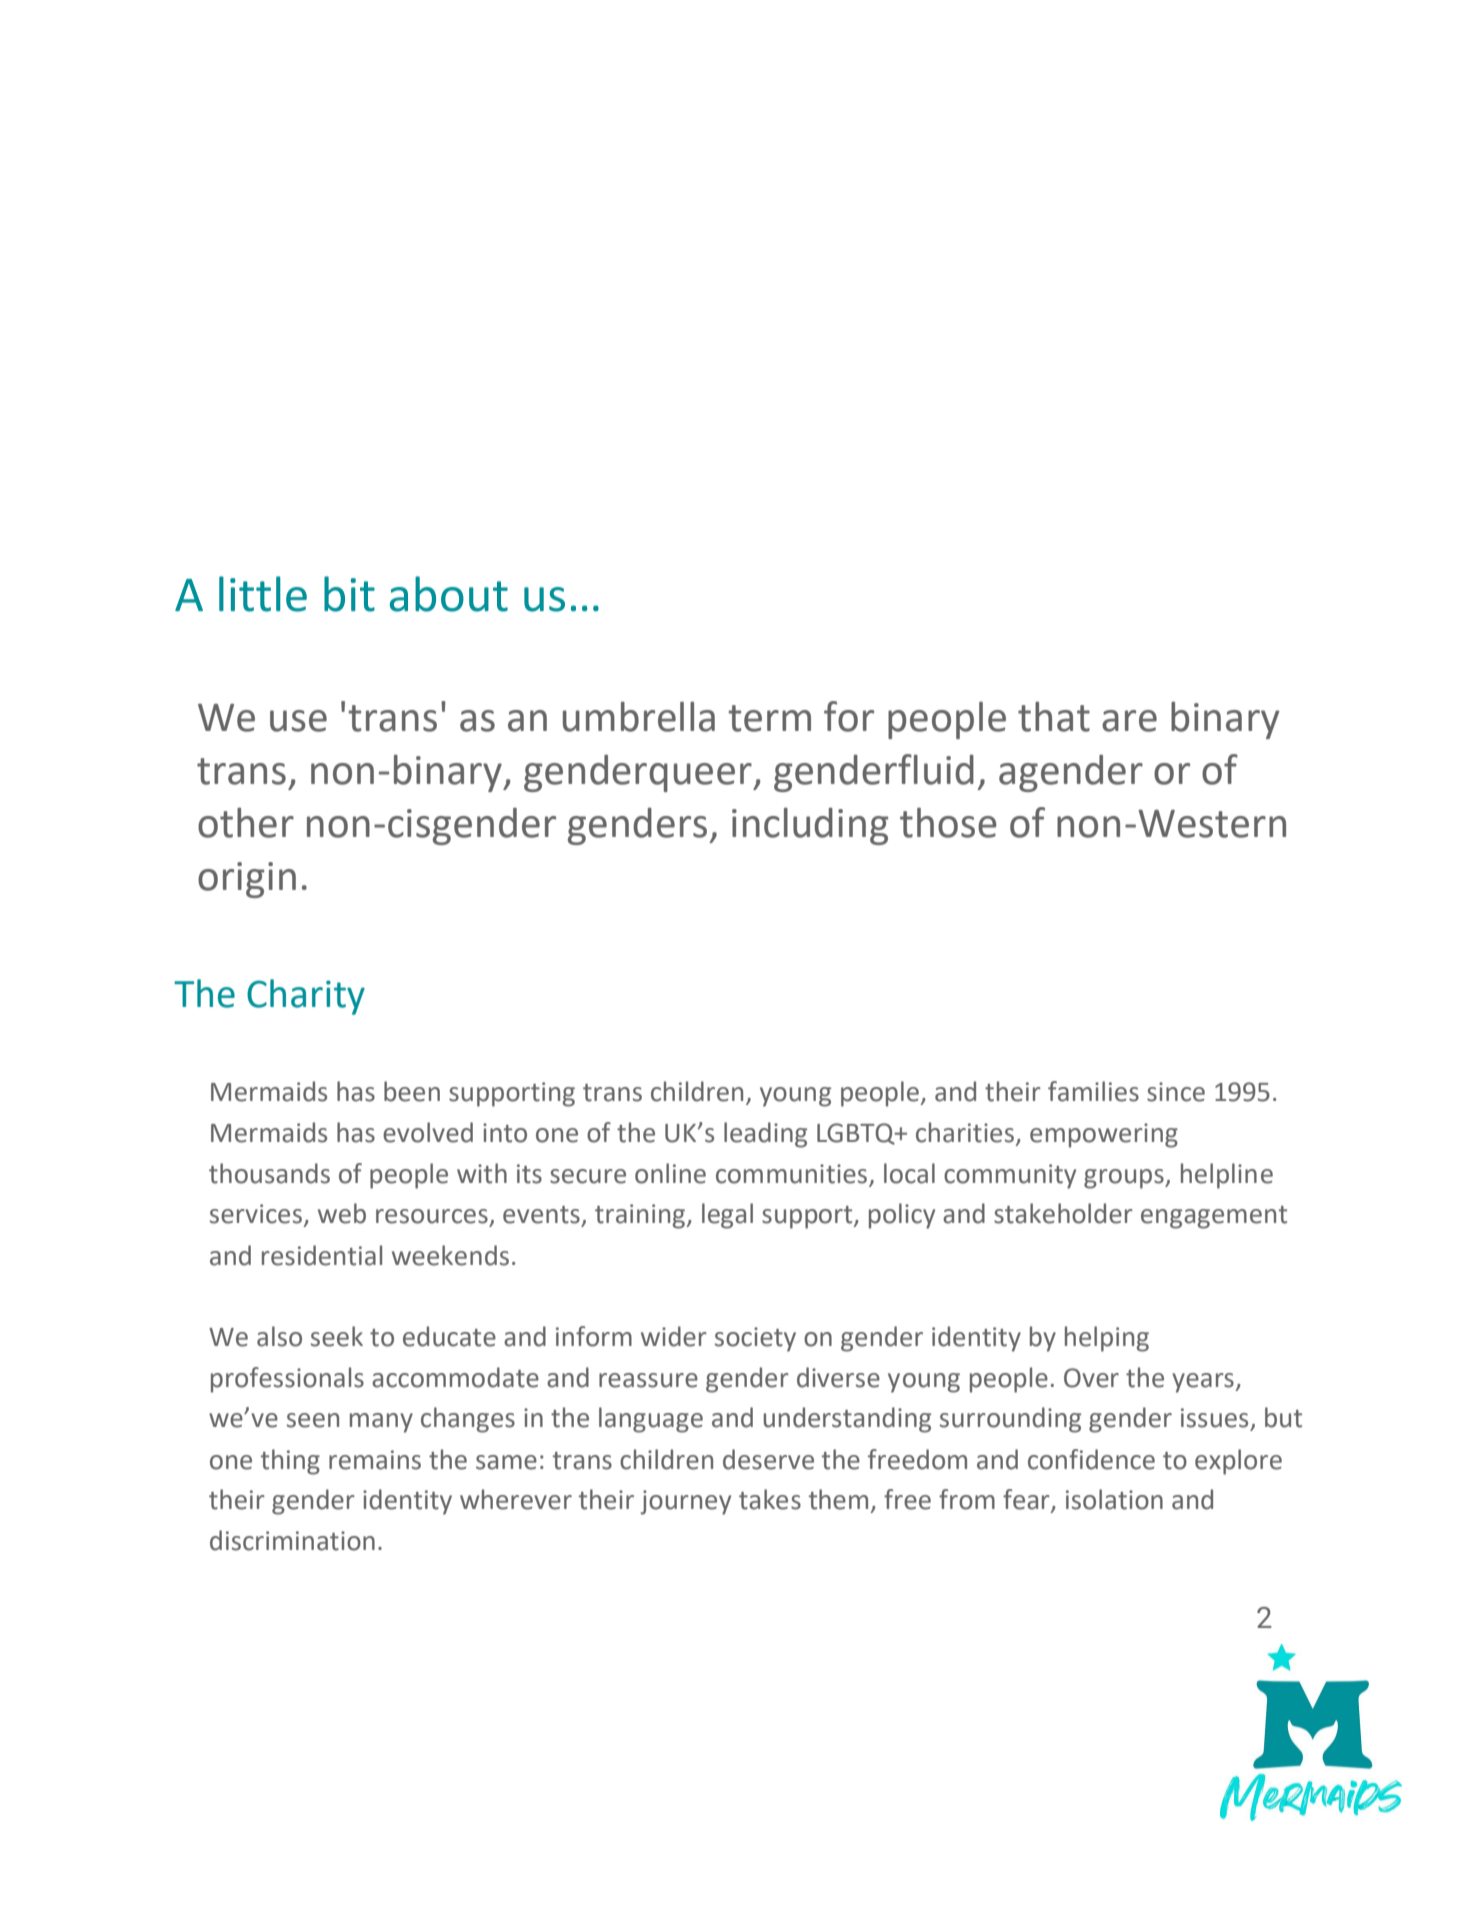 This screenshot has height=1918, width=1482. What do you see at coordinates (412, 1091) in the screenshot?
I see `been` at bounding box center [412, 1091].
